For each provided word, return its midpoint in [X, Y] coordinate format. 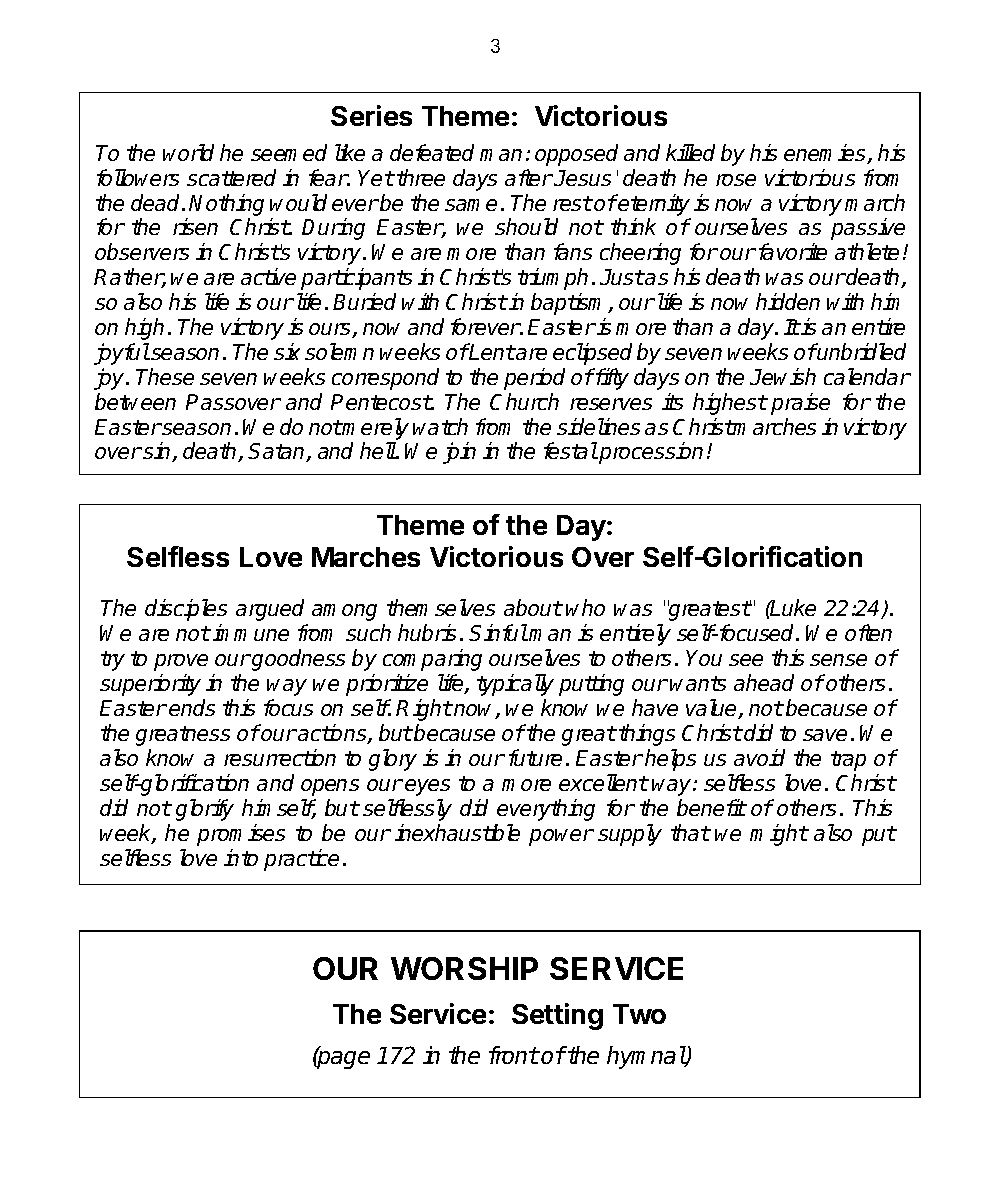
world [188, 152]
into [241, 857]
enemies [826, 154]
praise [800, 404]
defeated [432, 152]
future [535, 757]
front [514, 1055]
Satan [278, 452]
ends [192, 707]
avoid [759, 757]
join [459, 453]
